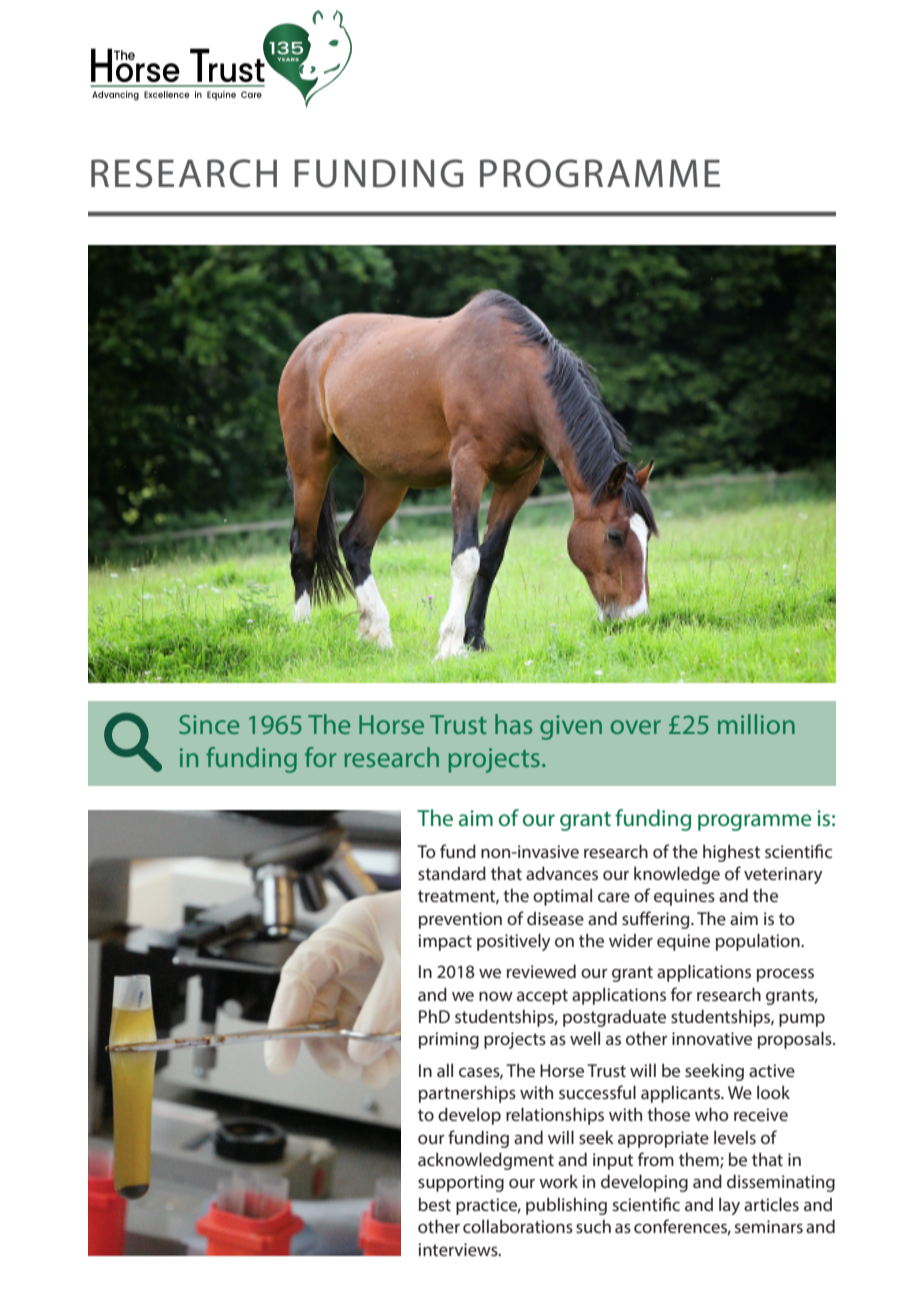 The width and height of the document is (924, 1308). I want to click on accept, so click(542, 997).
